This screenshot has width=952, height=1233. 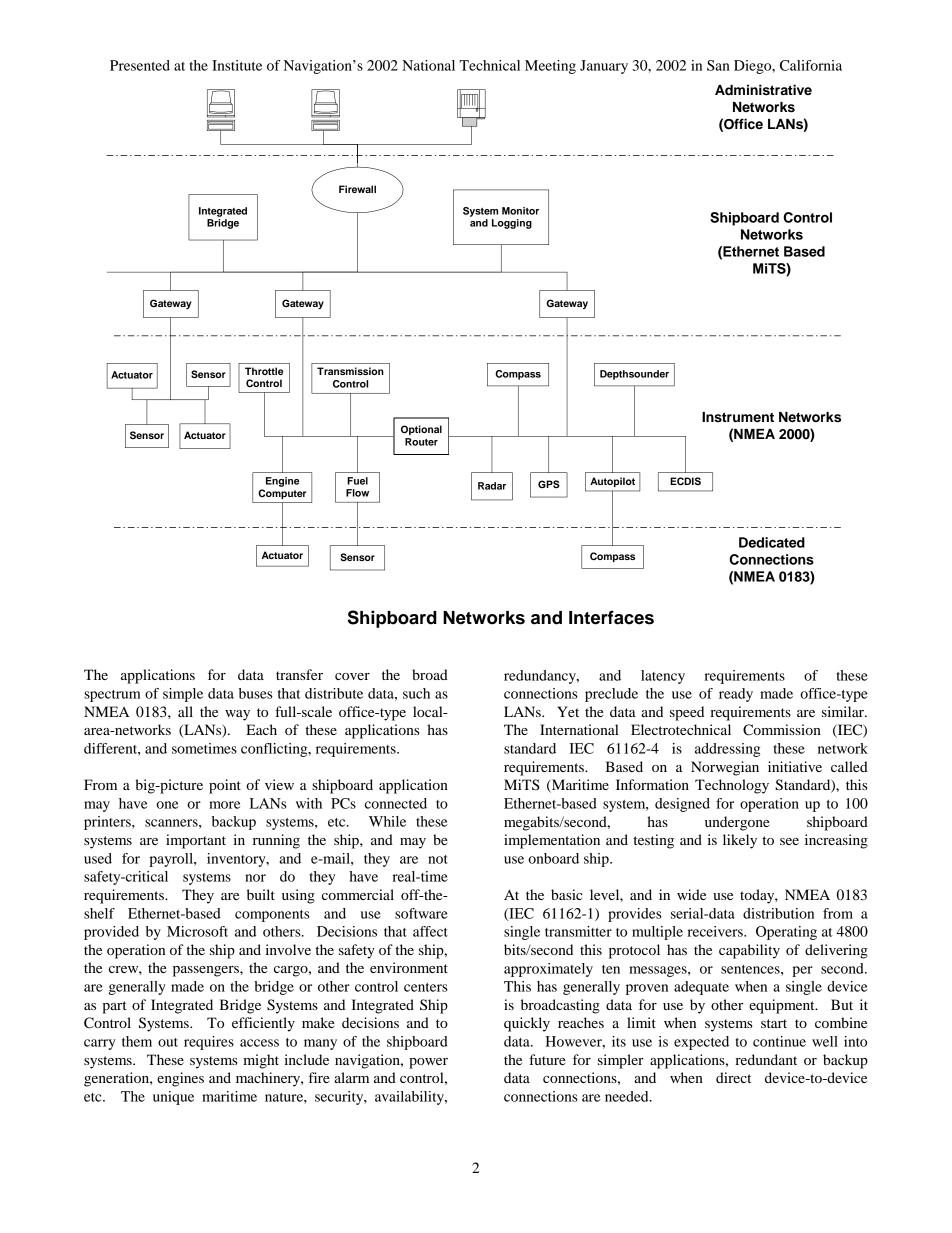 What do you see at coordinates (737, 823) in the screenshot?
I see `undergone` at bounding box center [737, 823].
